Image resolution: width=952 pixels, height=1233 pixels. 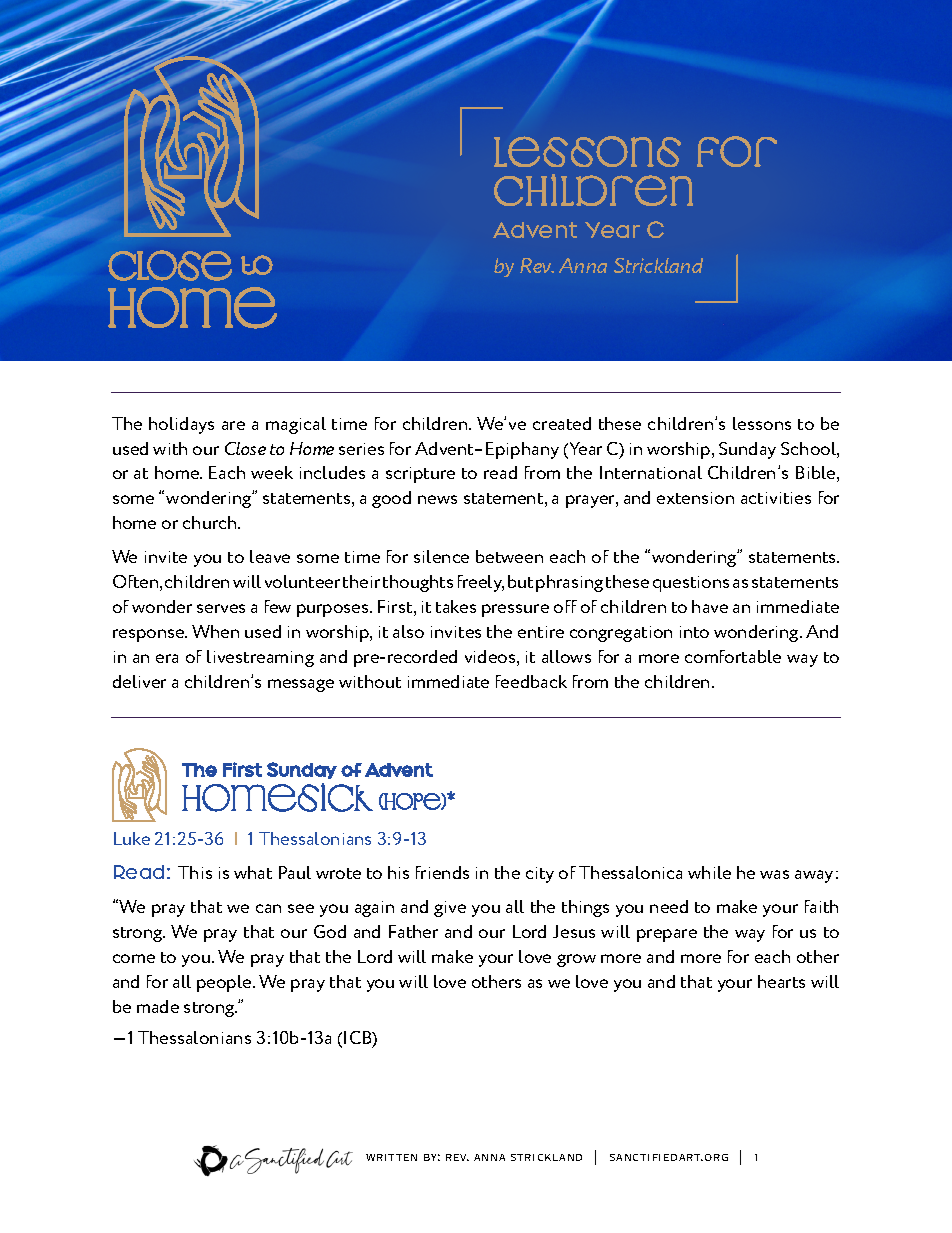 What do you see at coordinates (781, 981) in the document?
I see `hearts` at bounding box center [781, 981].
